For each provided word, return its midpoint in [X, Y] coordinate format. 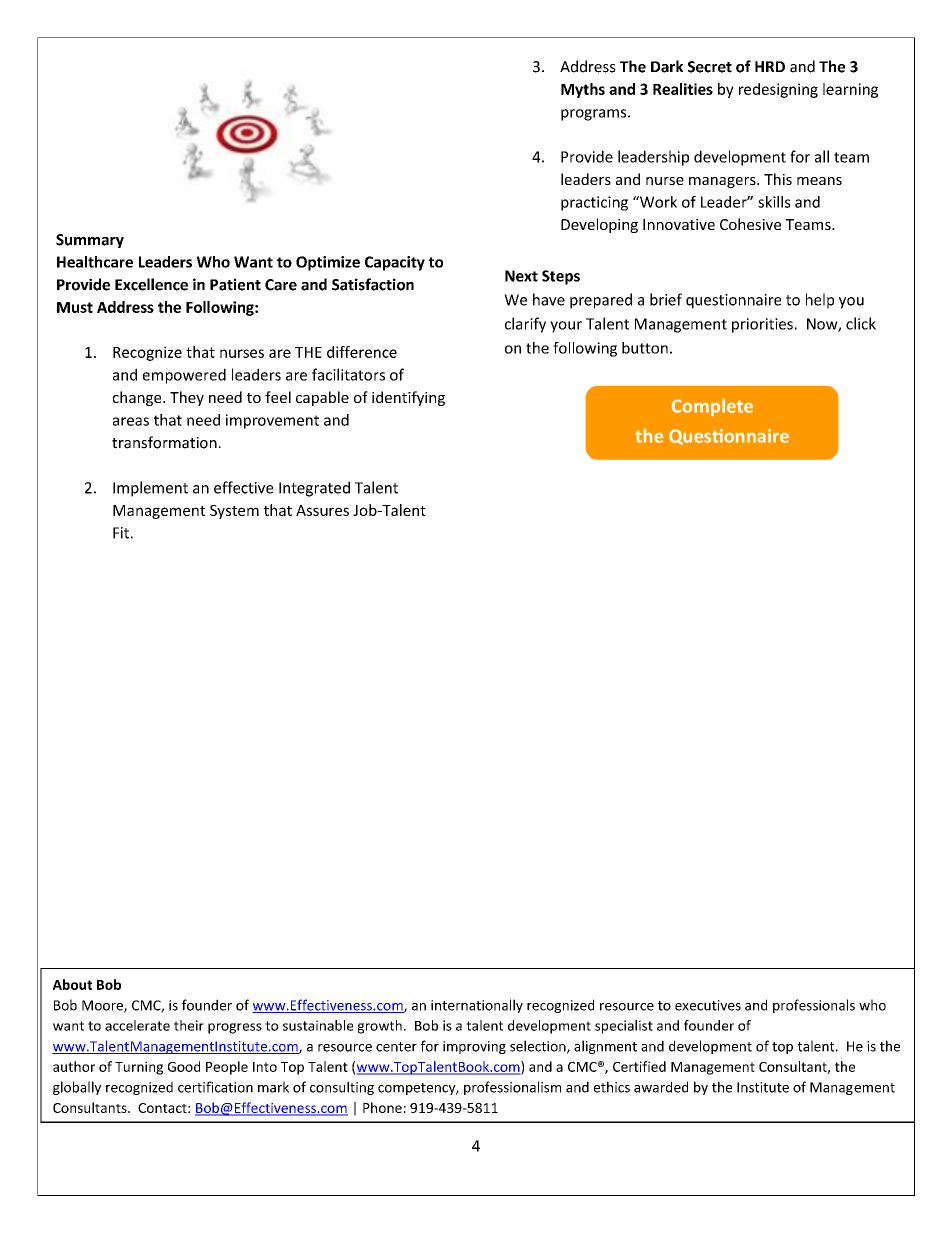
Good [184, 1066]
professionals [814, 1006]
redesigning [778, 90]
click [861, 323]
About [72, 984]
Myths [583, 90]
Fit [121, 533]
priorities [762, 325]
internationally [477, 1006]
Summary [90, 241]
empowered [184, 376]
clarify [525, 325]
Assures [322, 510]
